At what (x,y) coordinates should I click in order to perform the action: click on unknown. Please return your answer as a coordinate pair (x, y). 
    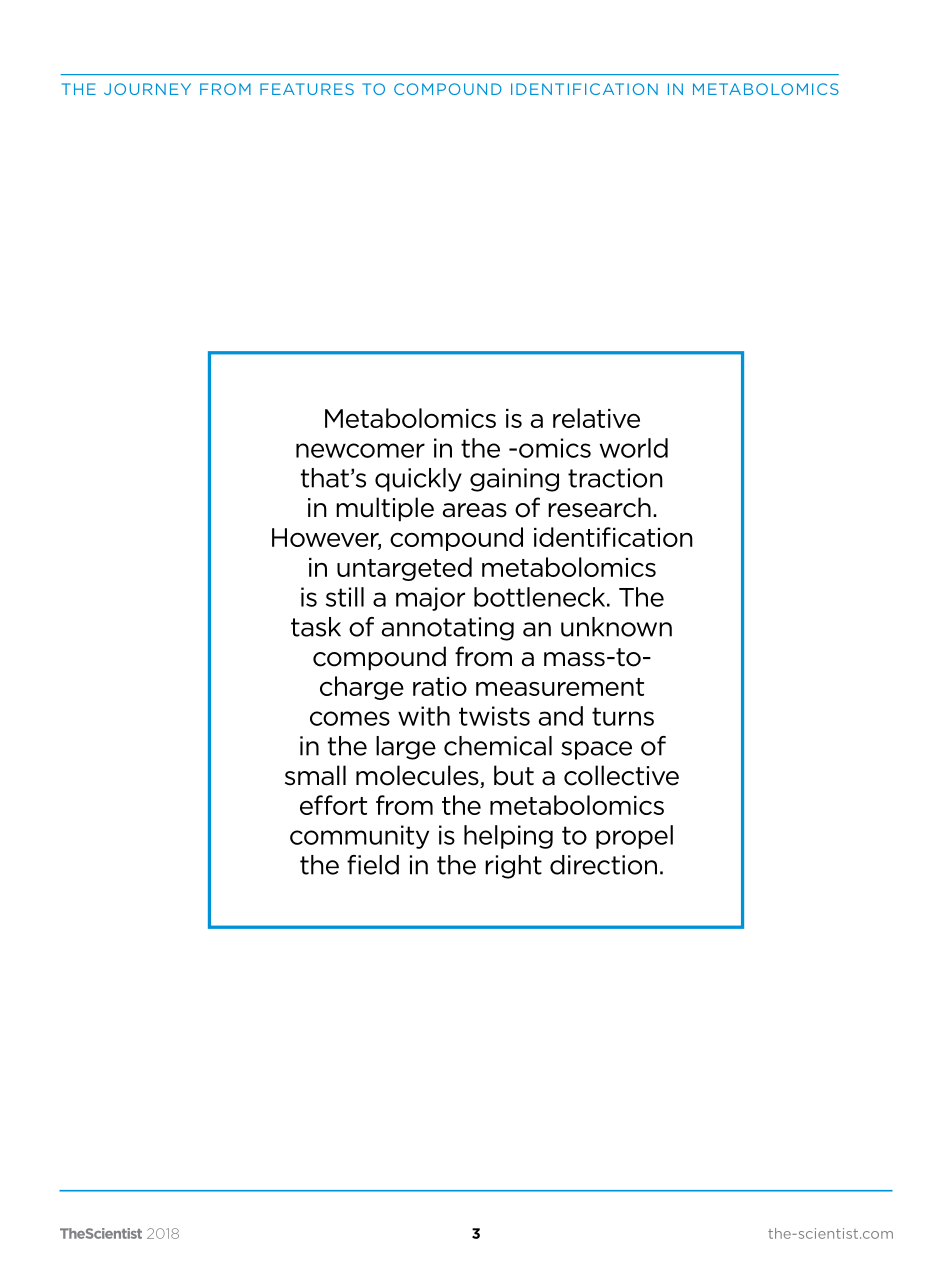
    Looking at the image, I should click on (616, 627).
